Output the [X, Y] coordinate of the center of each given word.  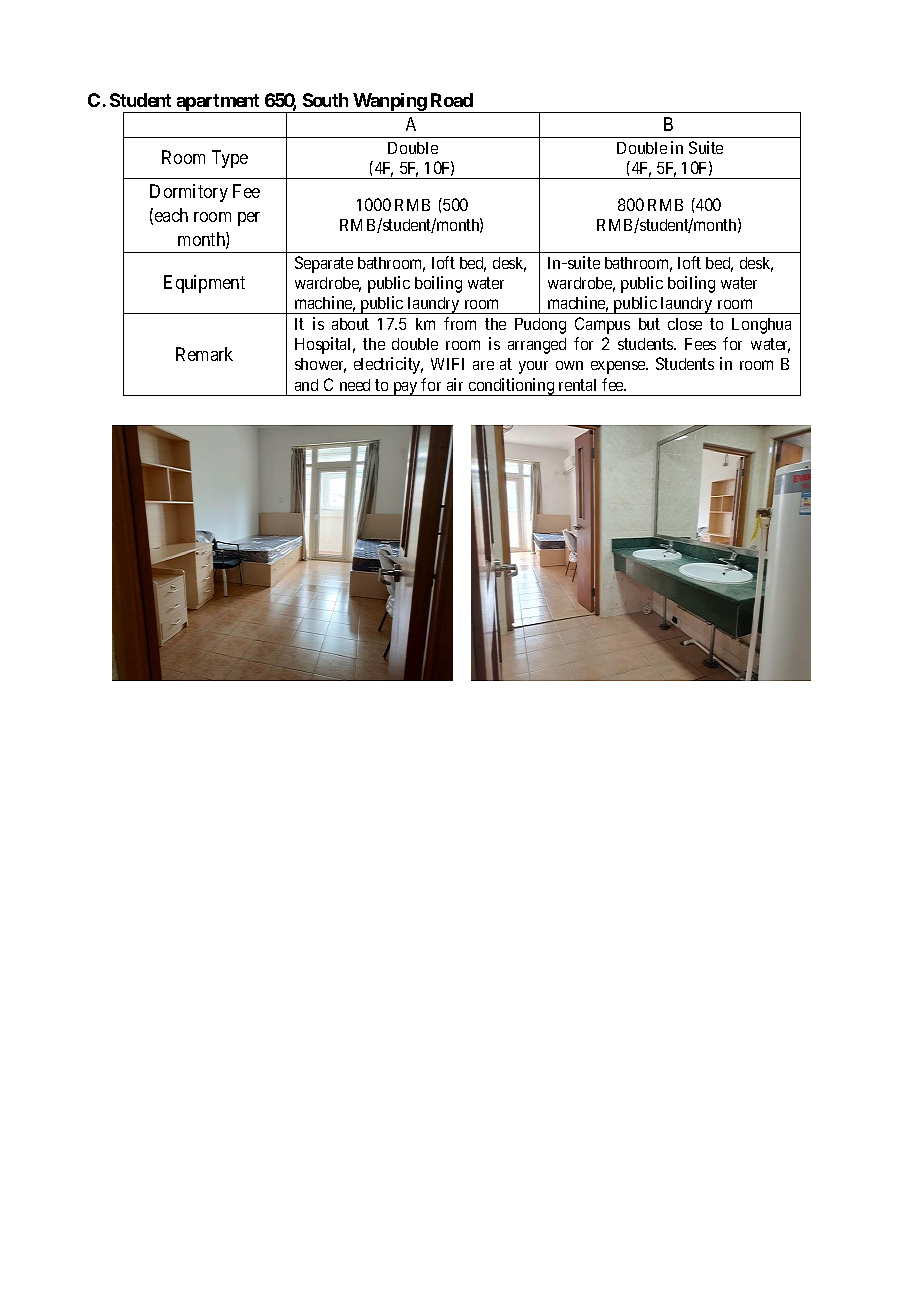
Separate [324, 264]
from [460, 323]
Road [452, 100]
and [306, 385]
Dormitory [189, 193]
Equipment [204, 284]
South [325, 100]
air [455, 384]
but [649, 324]
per [249, 219]
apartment [218, 103]
